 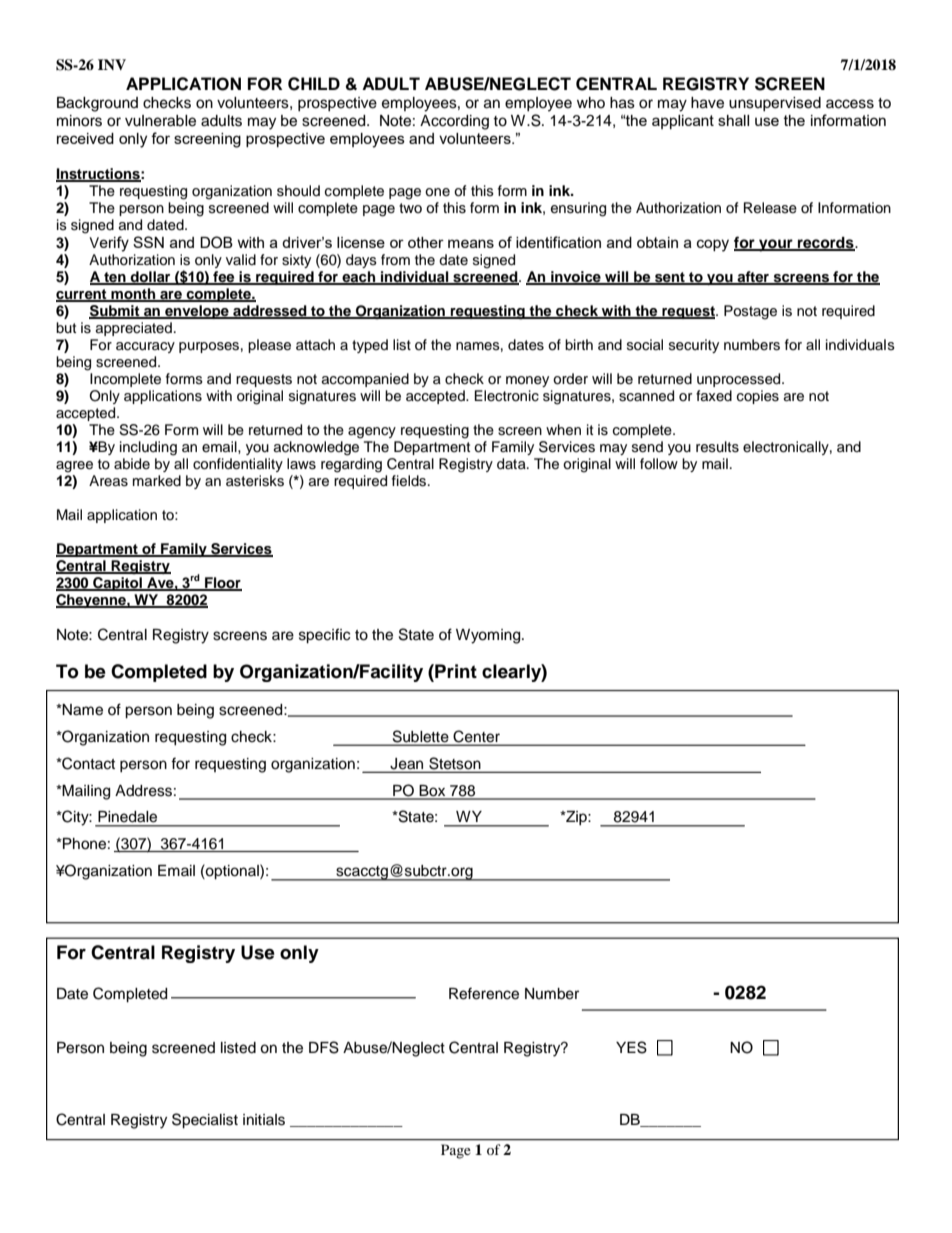 What do you see at coordinates (454, 122) in the screenshot?
I see `According` at bounding box center [454, 122].
